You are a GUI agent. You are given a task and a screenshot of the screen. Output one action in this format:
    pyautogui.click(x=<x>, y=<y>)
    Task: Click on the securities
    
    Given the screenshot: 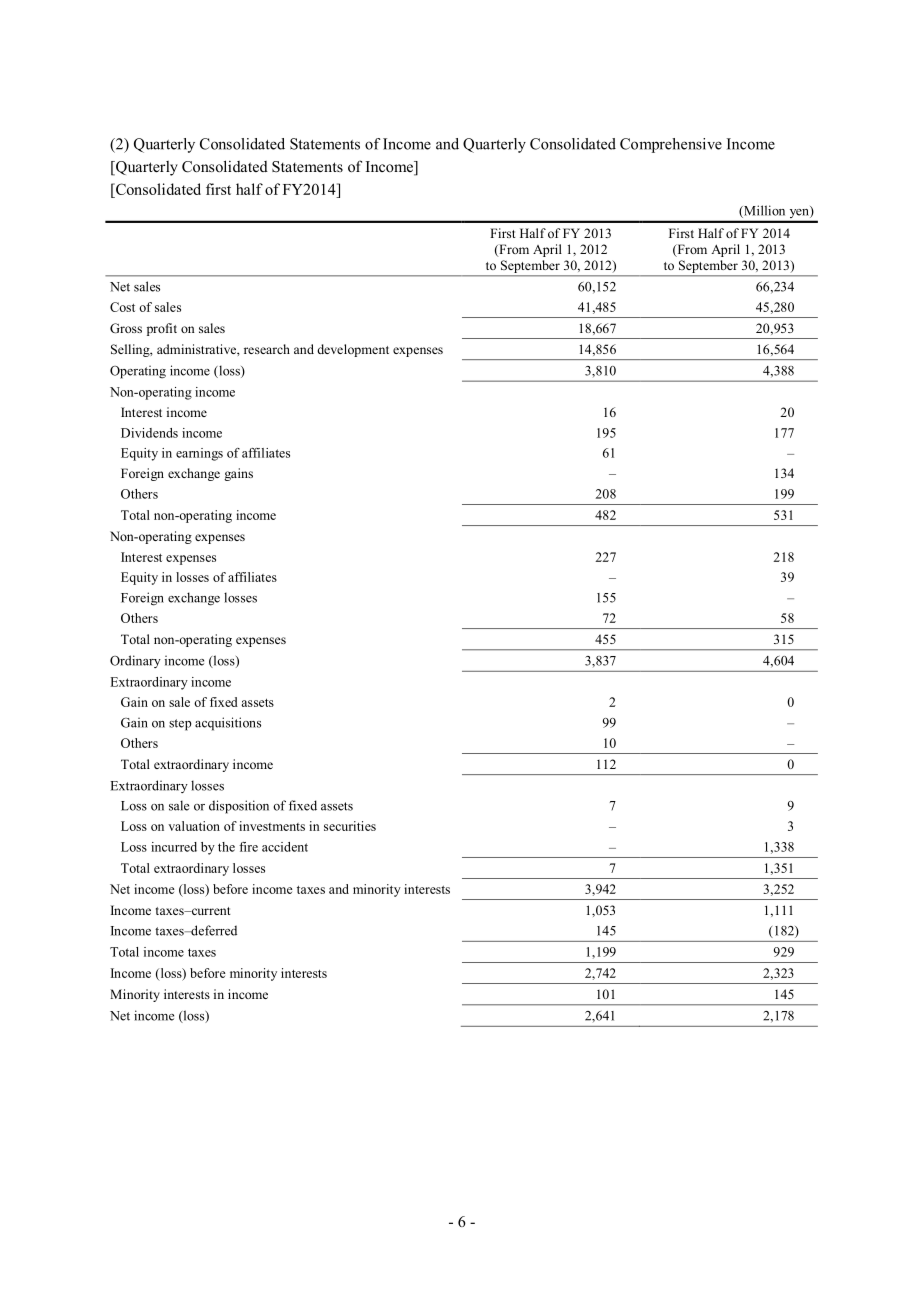 What is the action you would take?
    pyautogui.click(x=350, y=826)
